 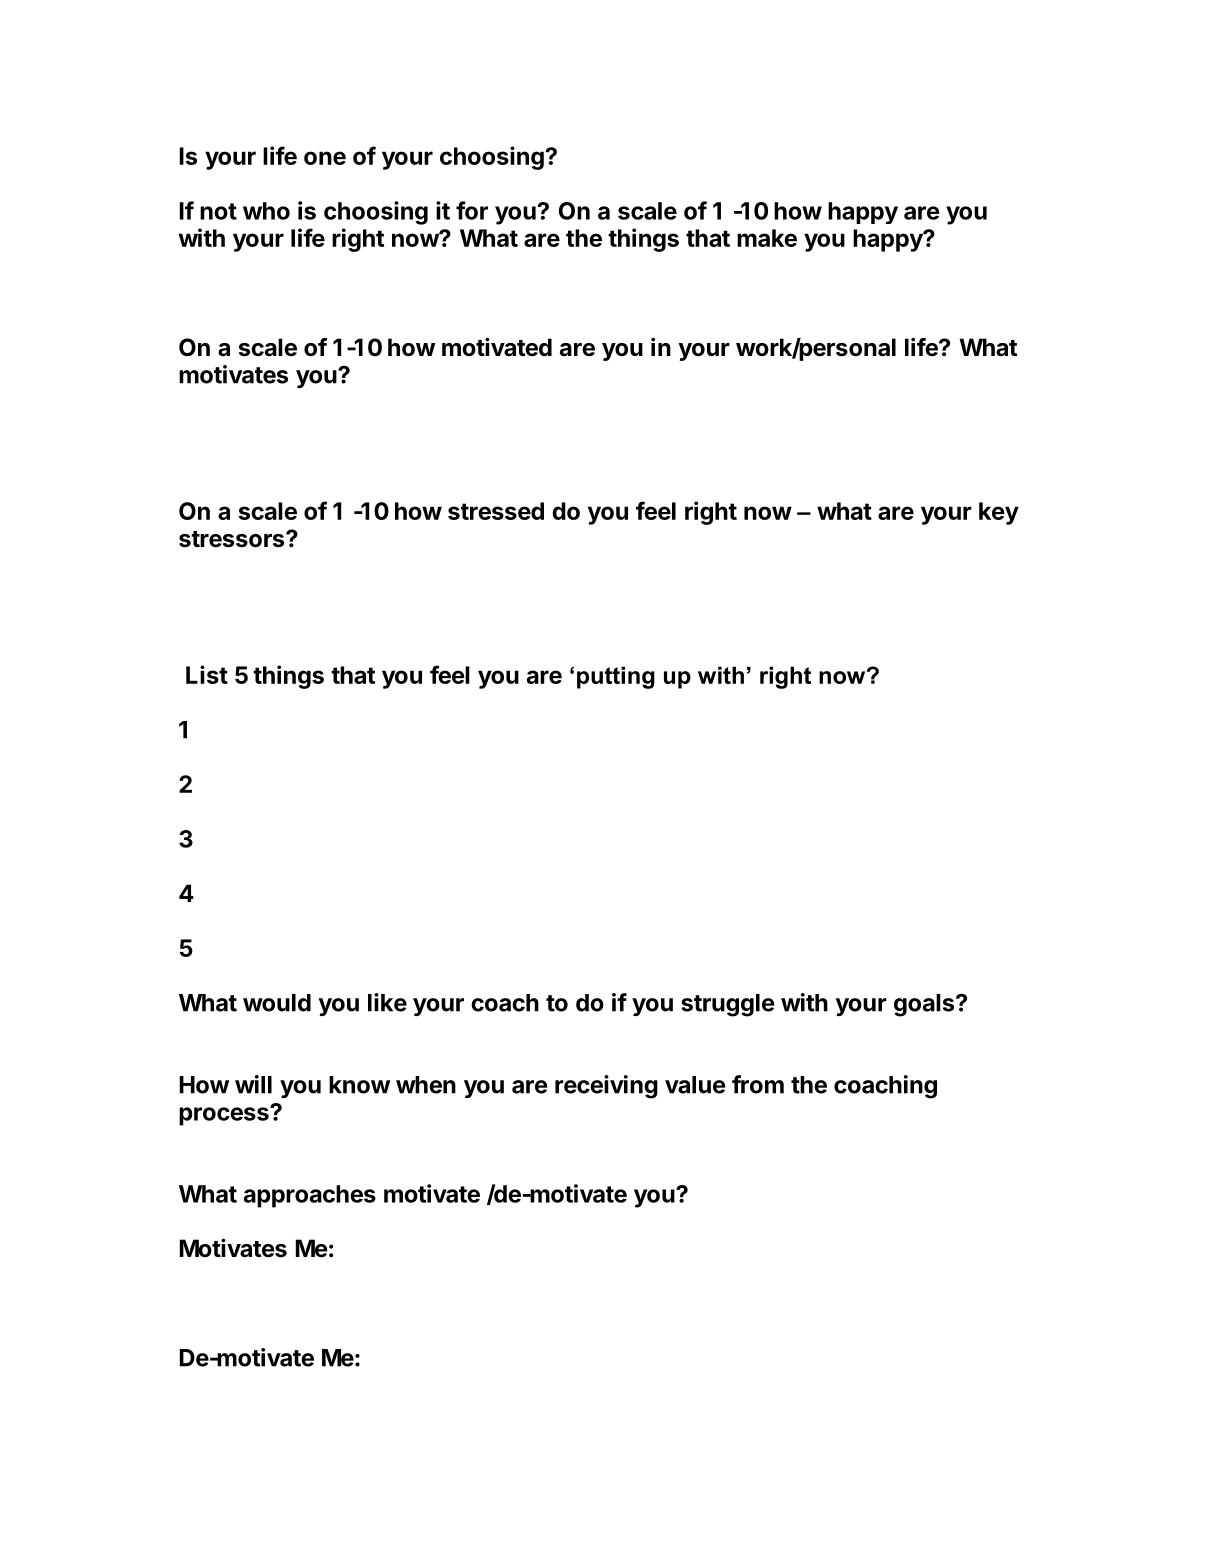 What do you see at coordinates (606, 1087) in the screenshot?
I see `receiving` at bounding box center [606, 1087].
